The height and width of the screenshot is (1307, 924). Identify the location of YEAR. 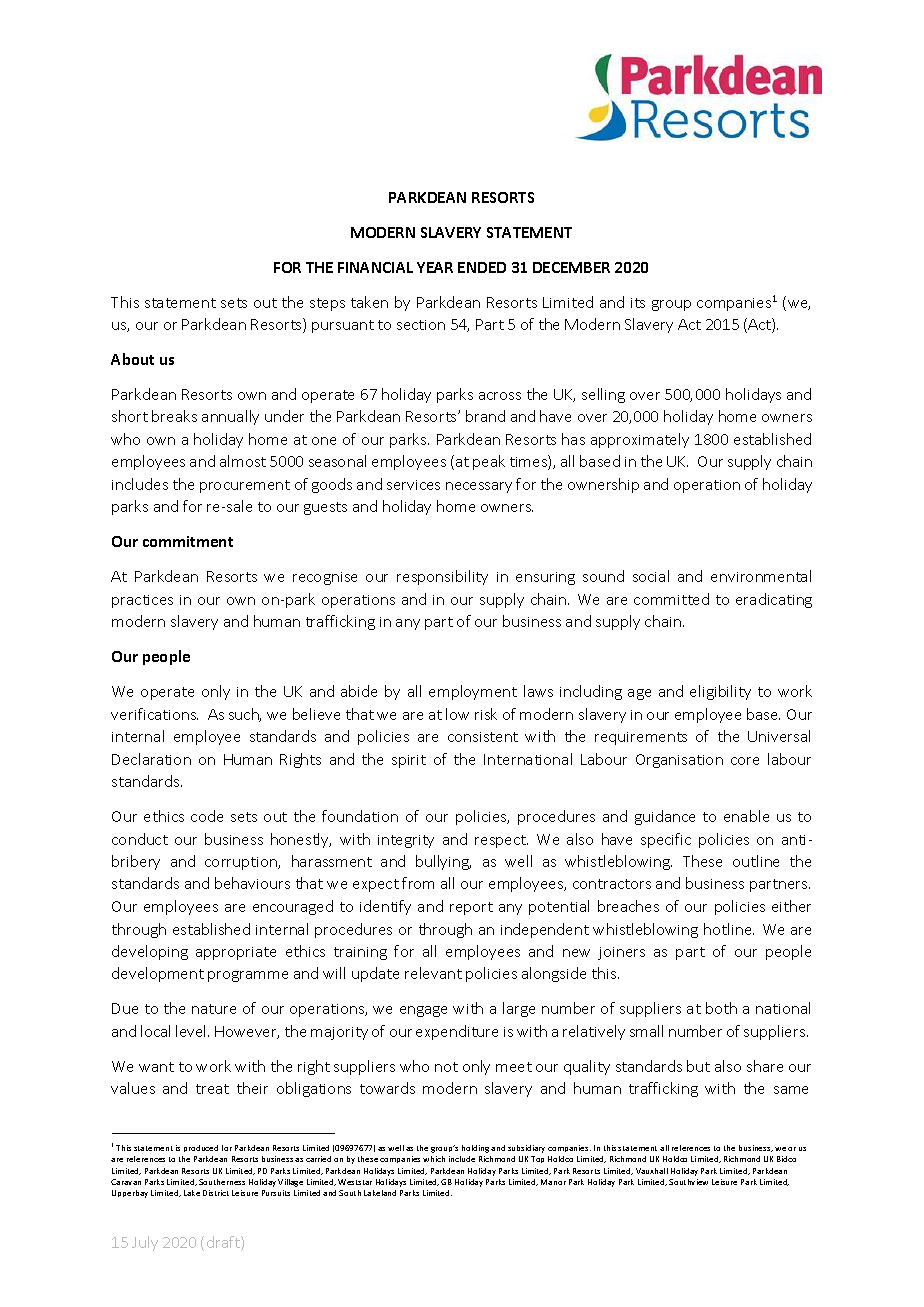
(435, 267).
